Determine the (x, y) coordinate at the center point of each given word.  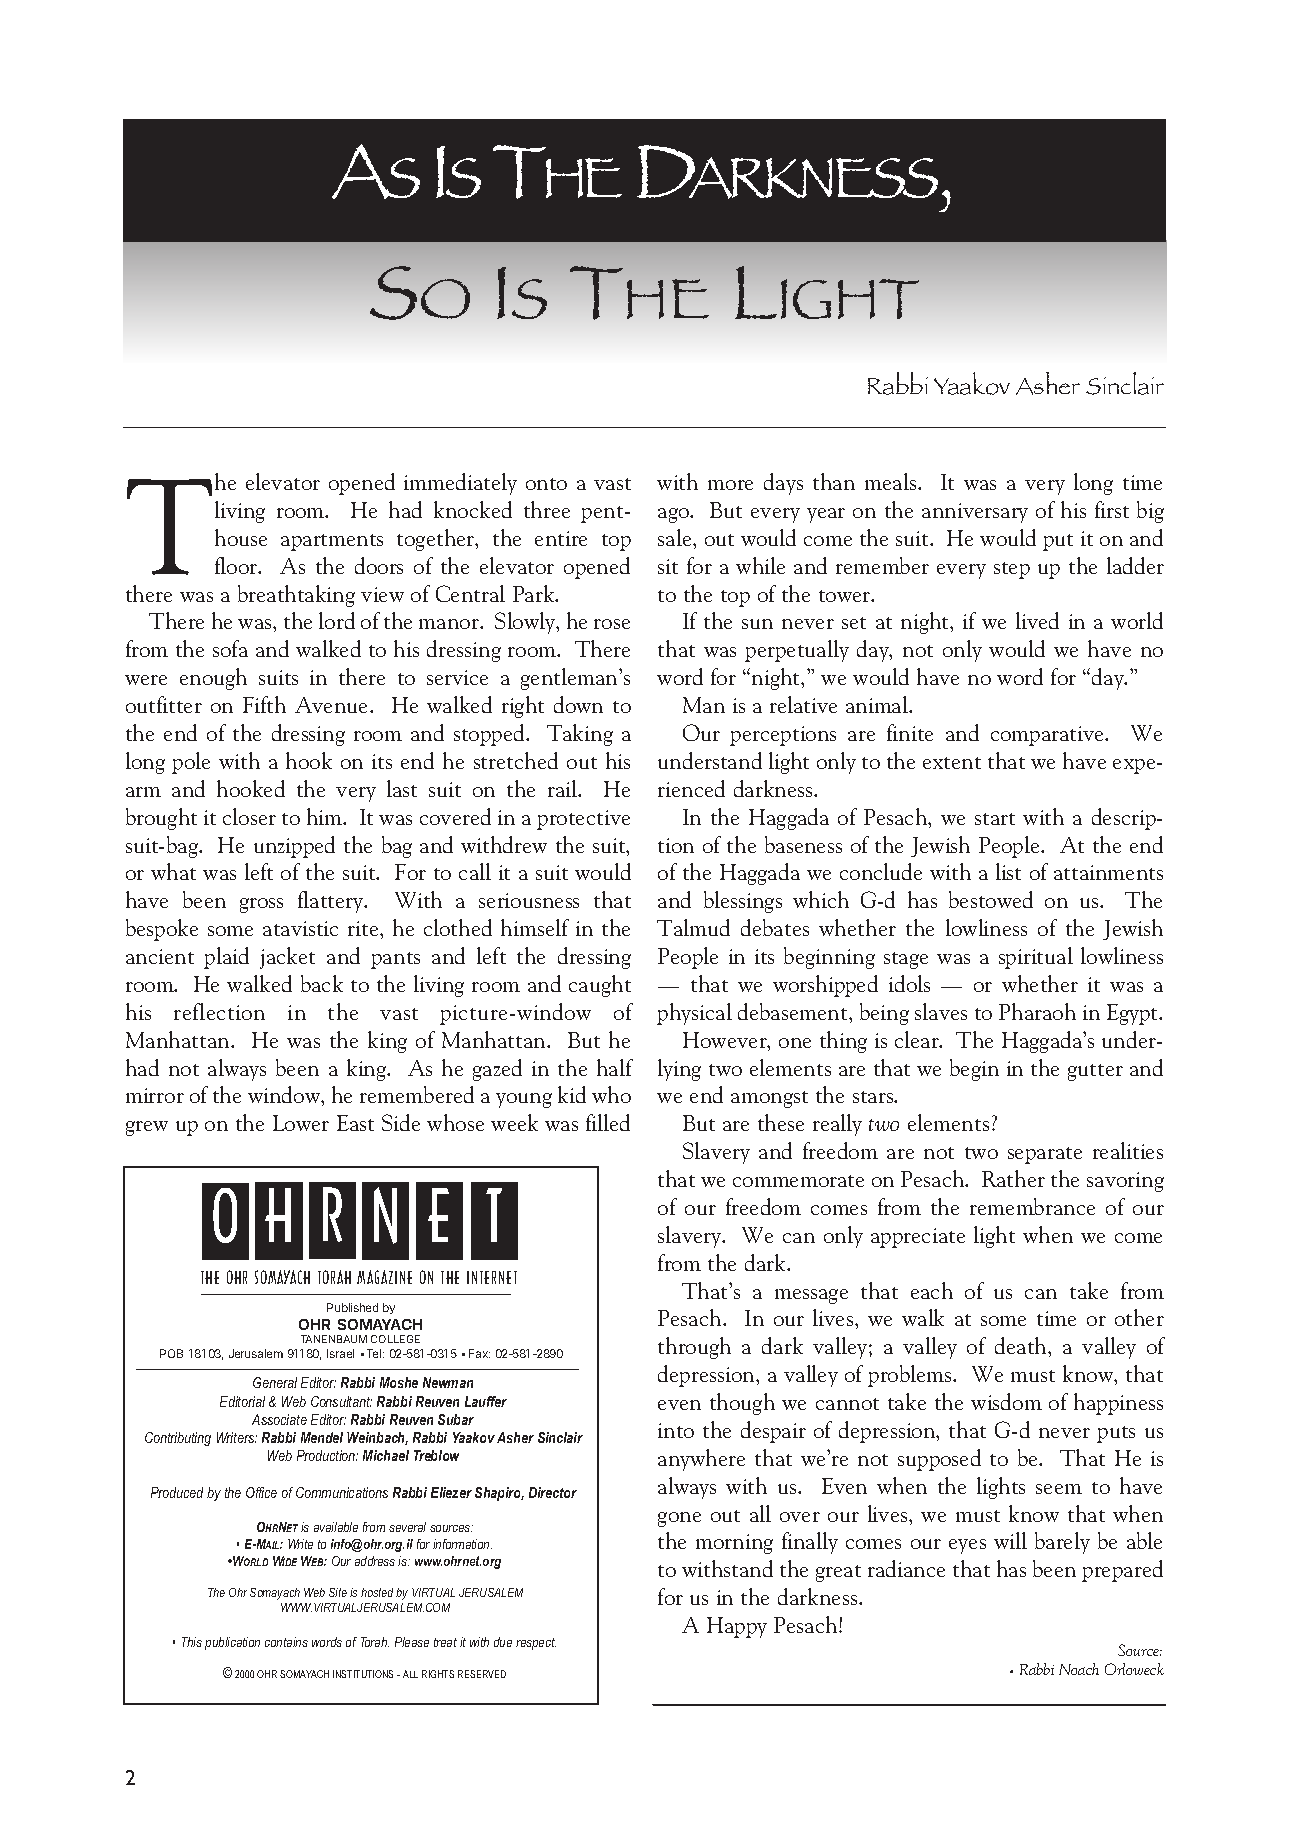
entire (561, 538)
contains (286, 1642)
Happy (737, 1627)
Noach (1079, 1669)
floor (237, 565)
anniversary (975, 513)
